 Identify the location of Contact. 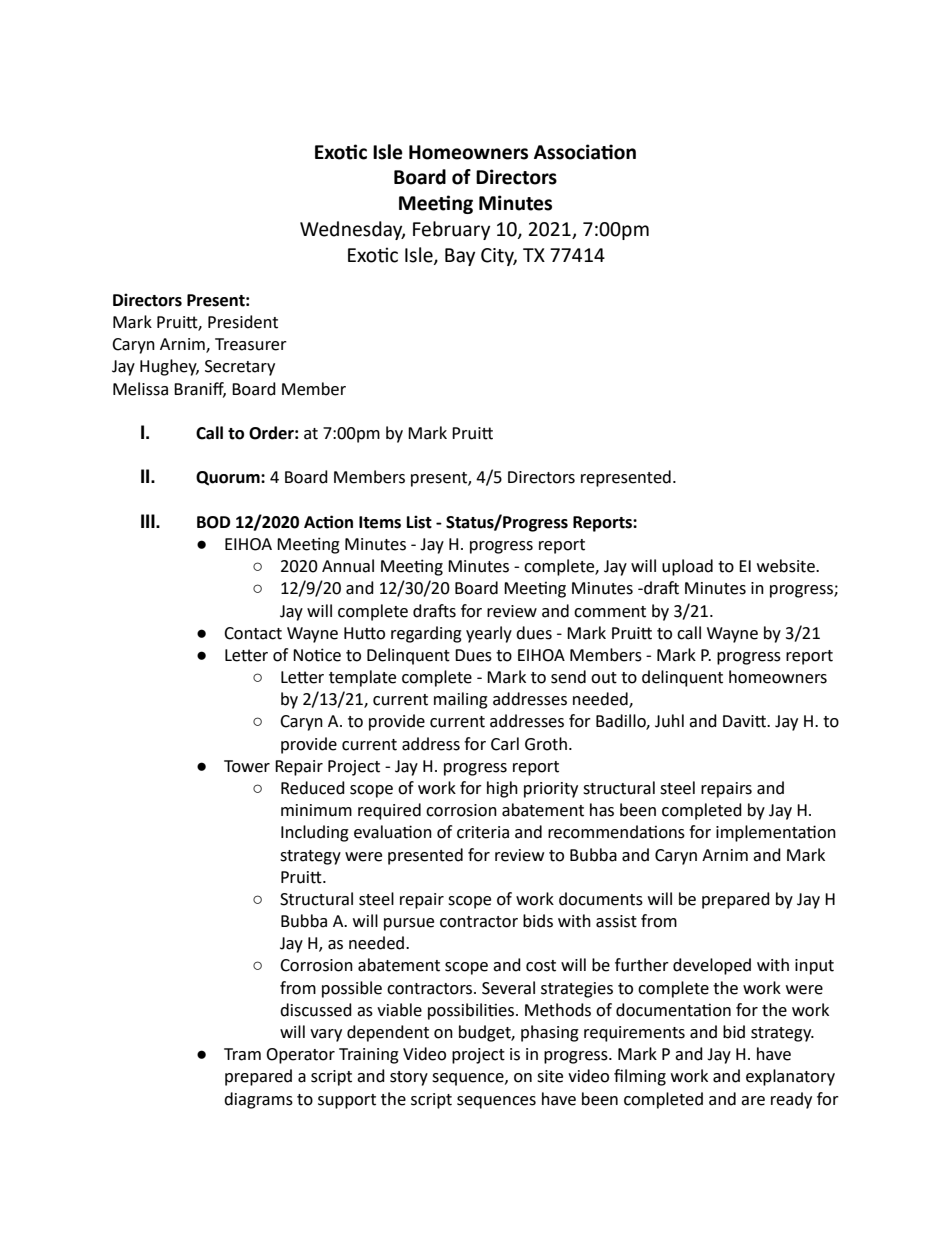
(253, 633).
